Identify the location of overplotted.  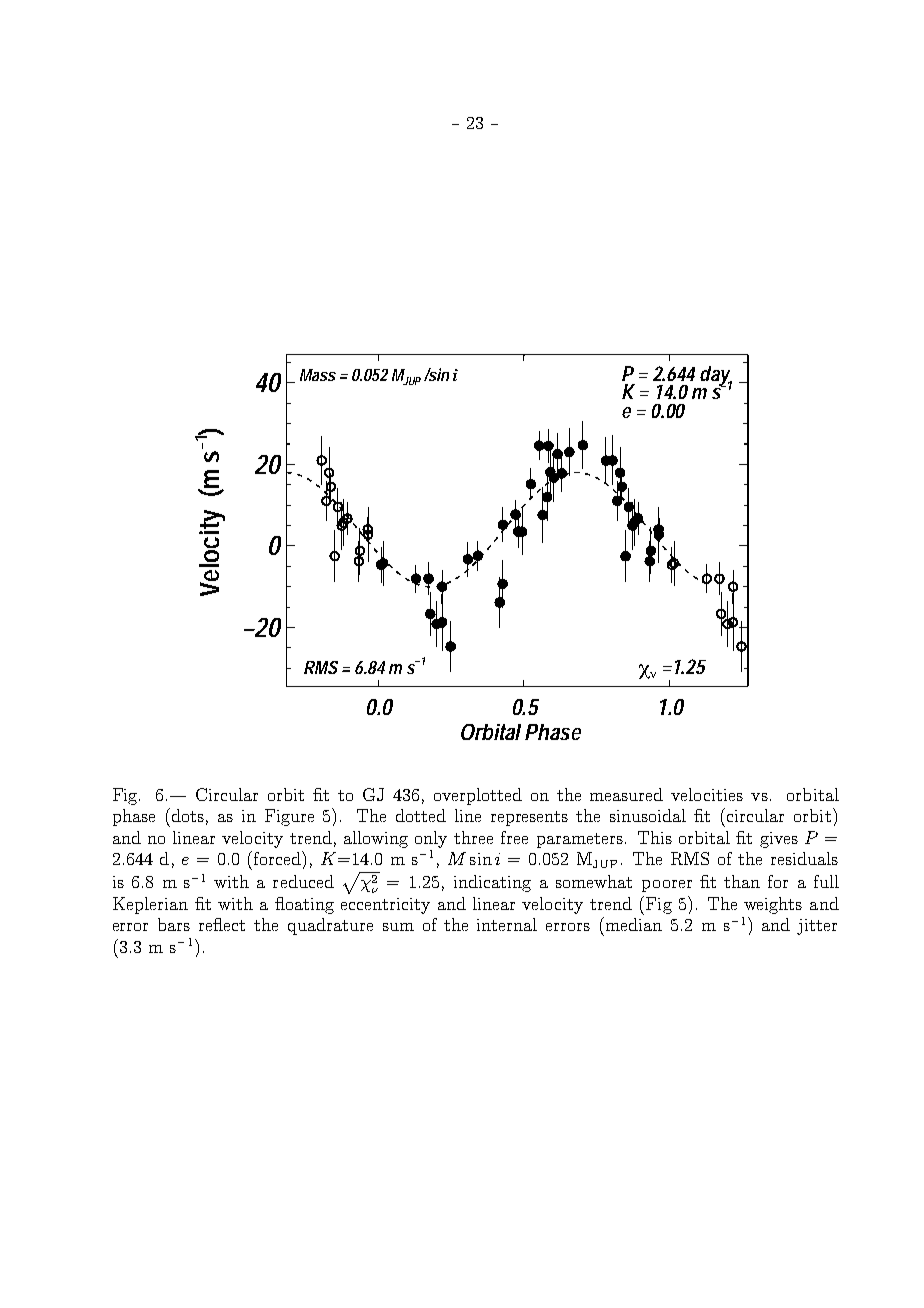
(478, 796).
